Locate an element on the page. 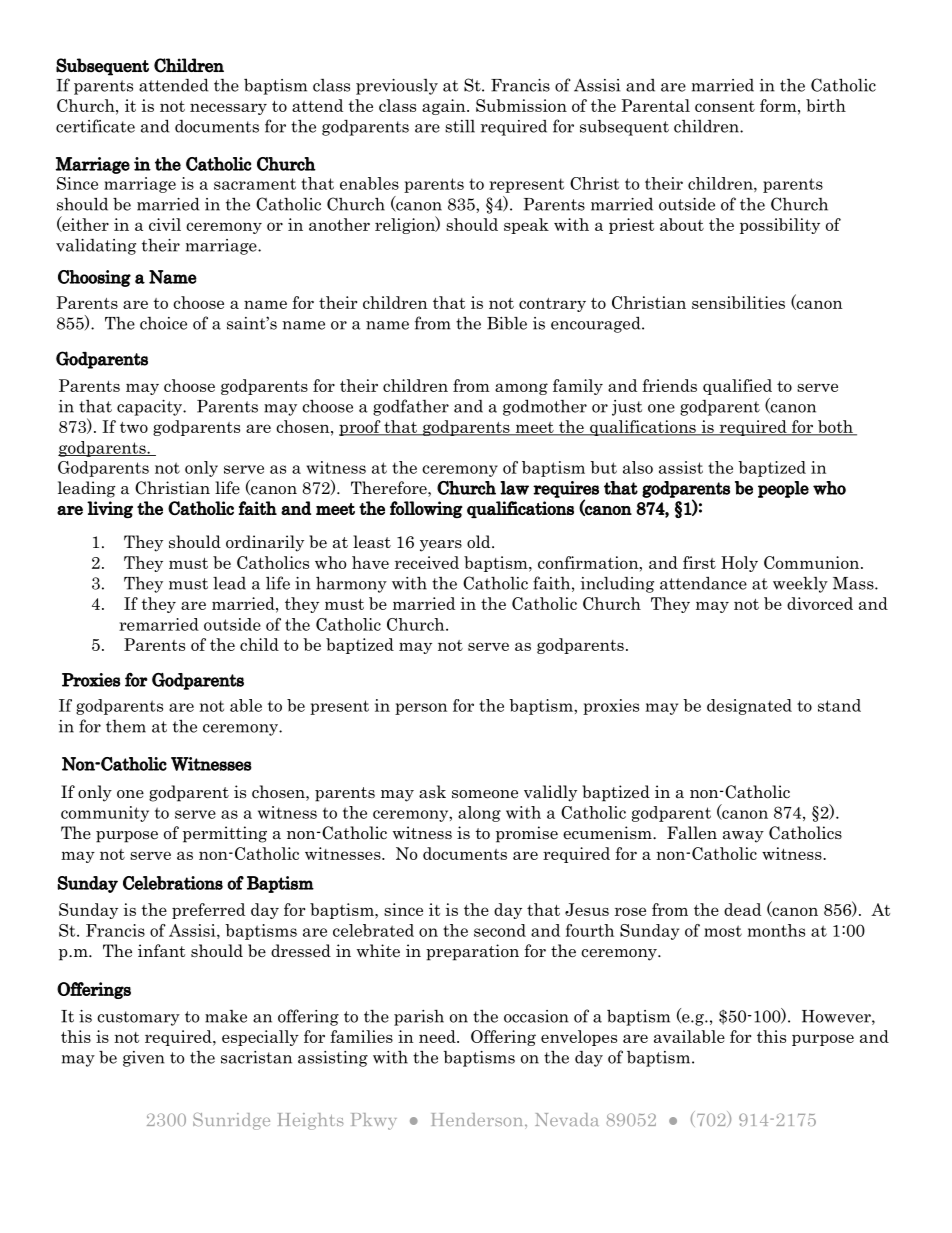 The image size is (952, 1233). permitting is located at coordinates (225, 834).
